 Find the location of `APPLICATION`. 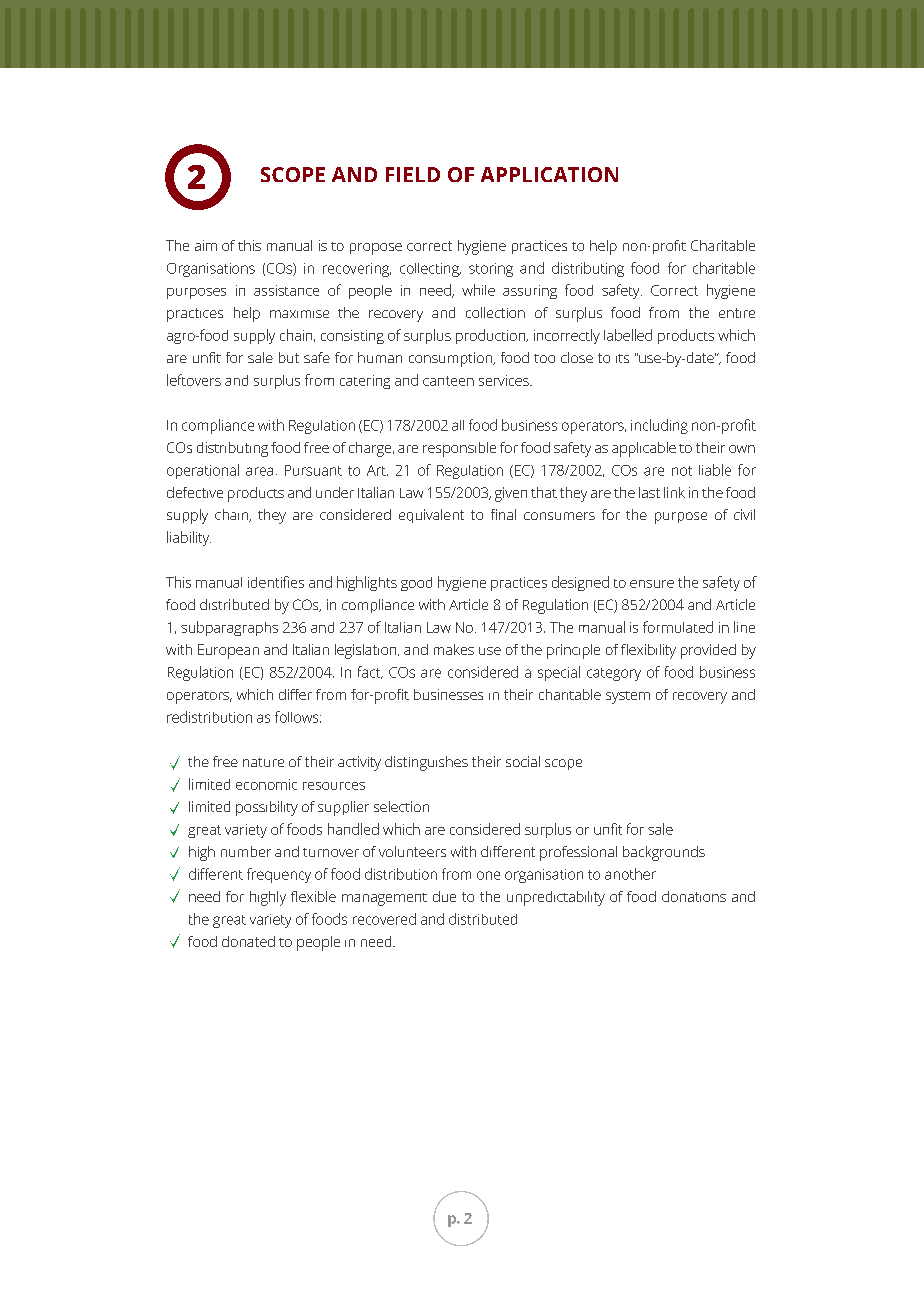

APPLICATION is located at coordinates (549, 174).
